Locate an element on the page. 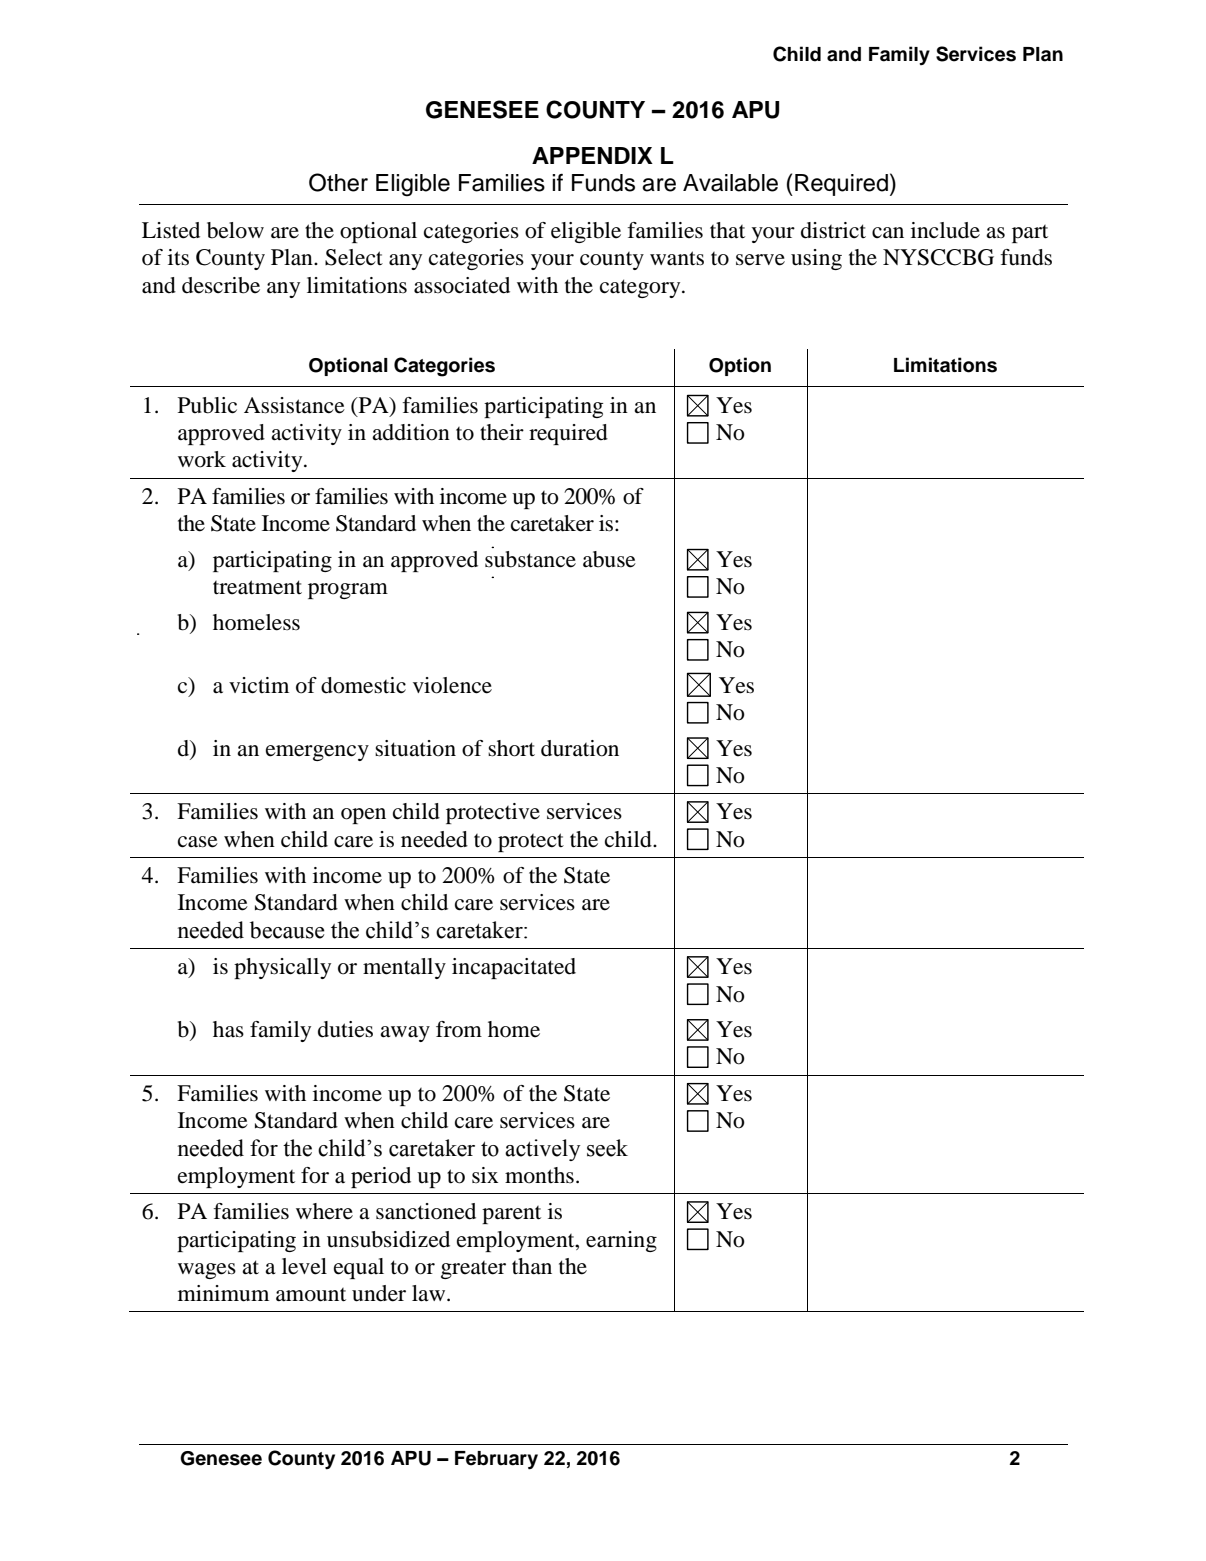  incapacitated is located at coordinates (514, 968).
